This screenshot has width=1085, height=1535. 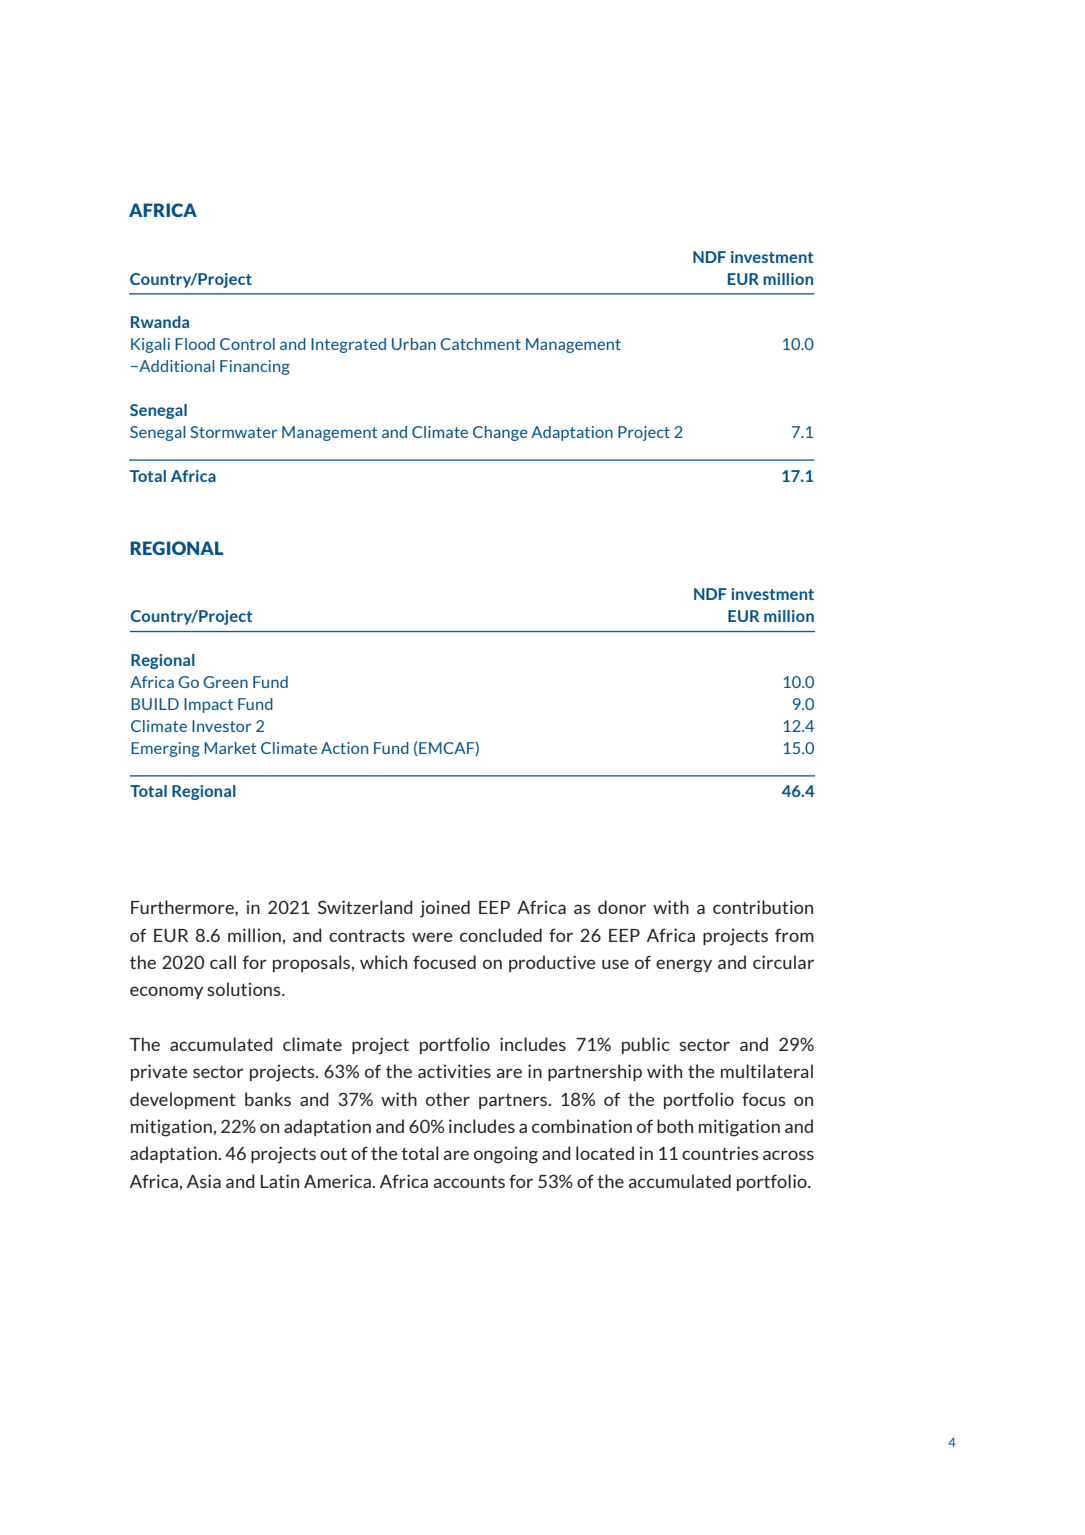 I want to click on joined, so click(x=445, y=909).
